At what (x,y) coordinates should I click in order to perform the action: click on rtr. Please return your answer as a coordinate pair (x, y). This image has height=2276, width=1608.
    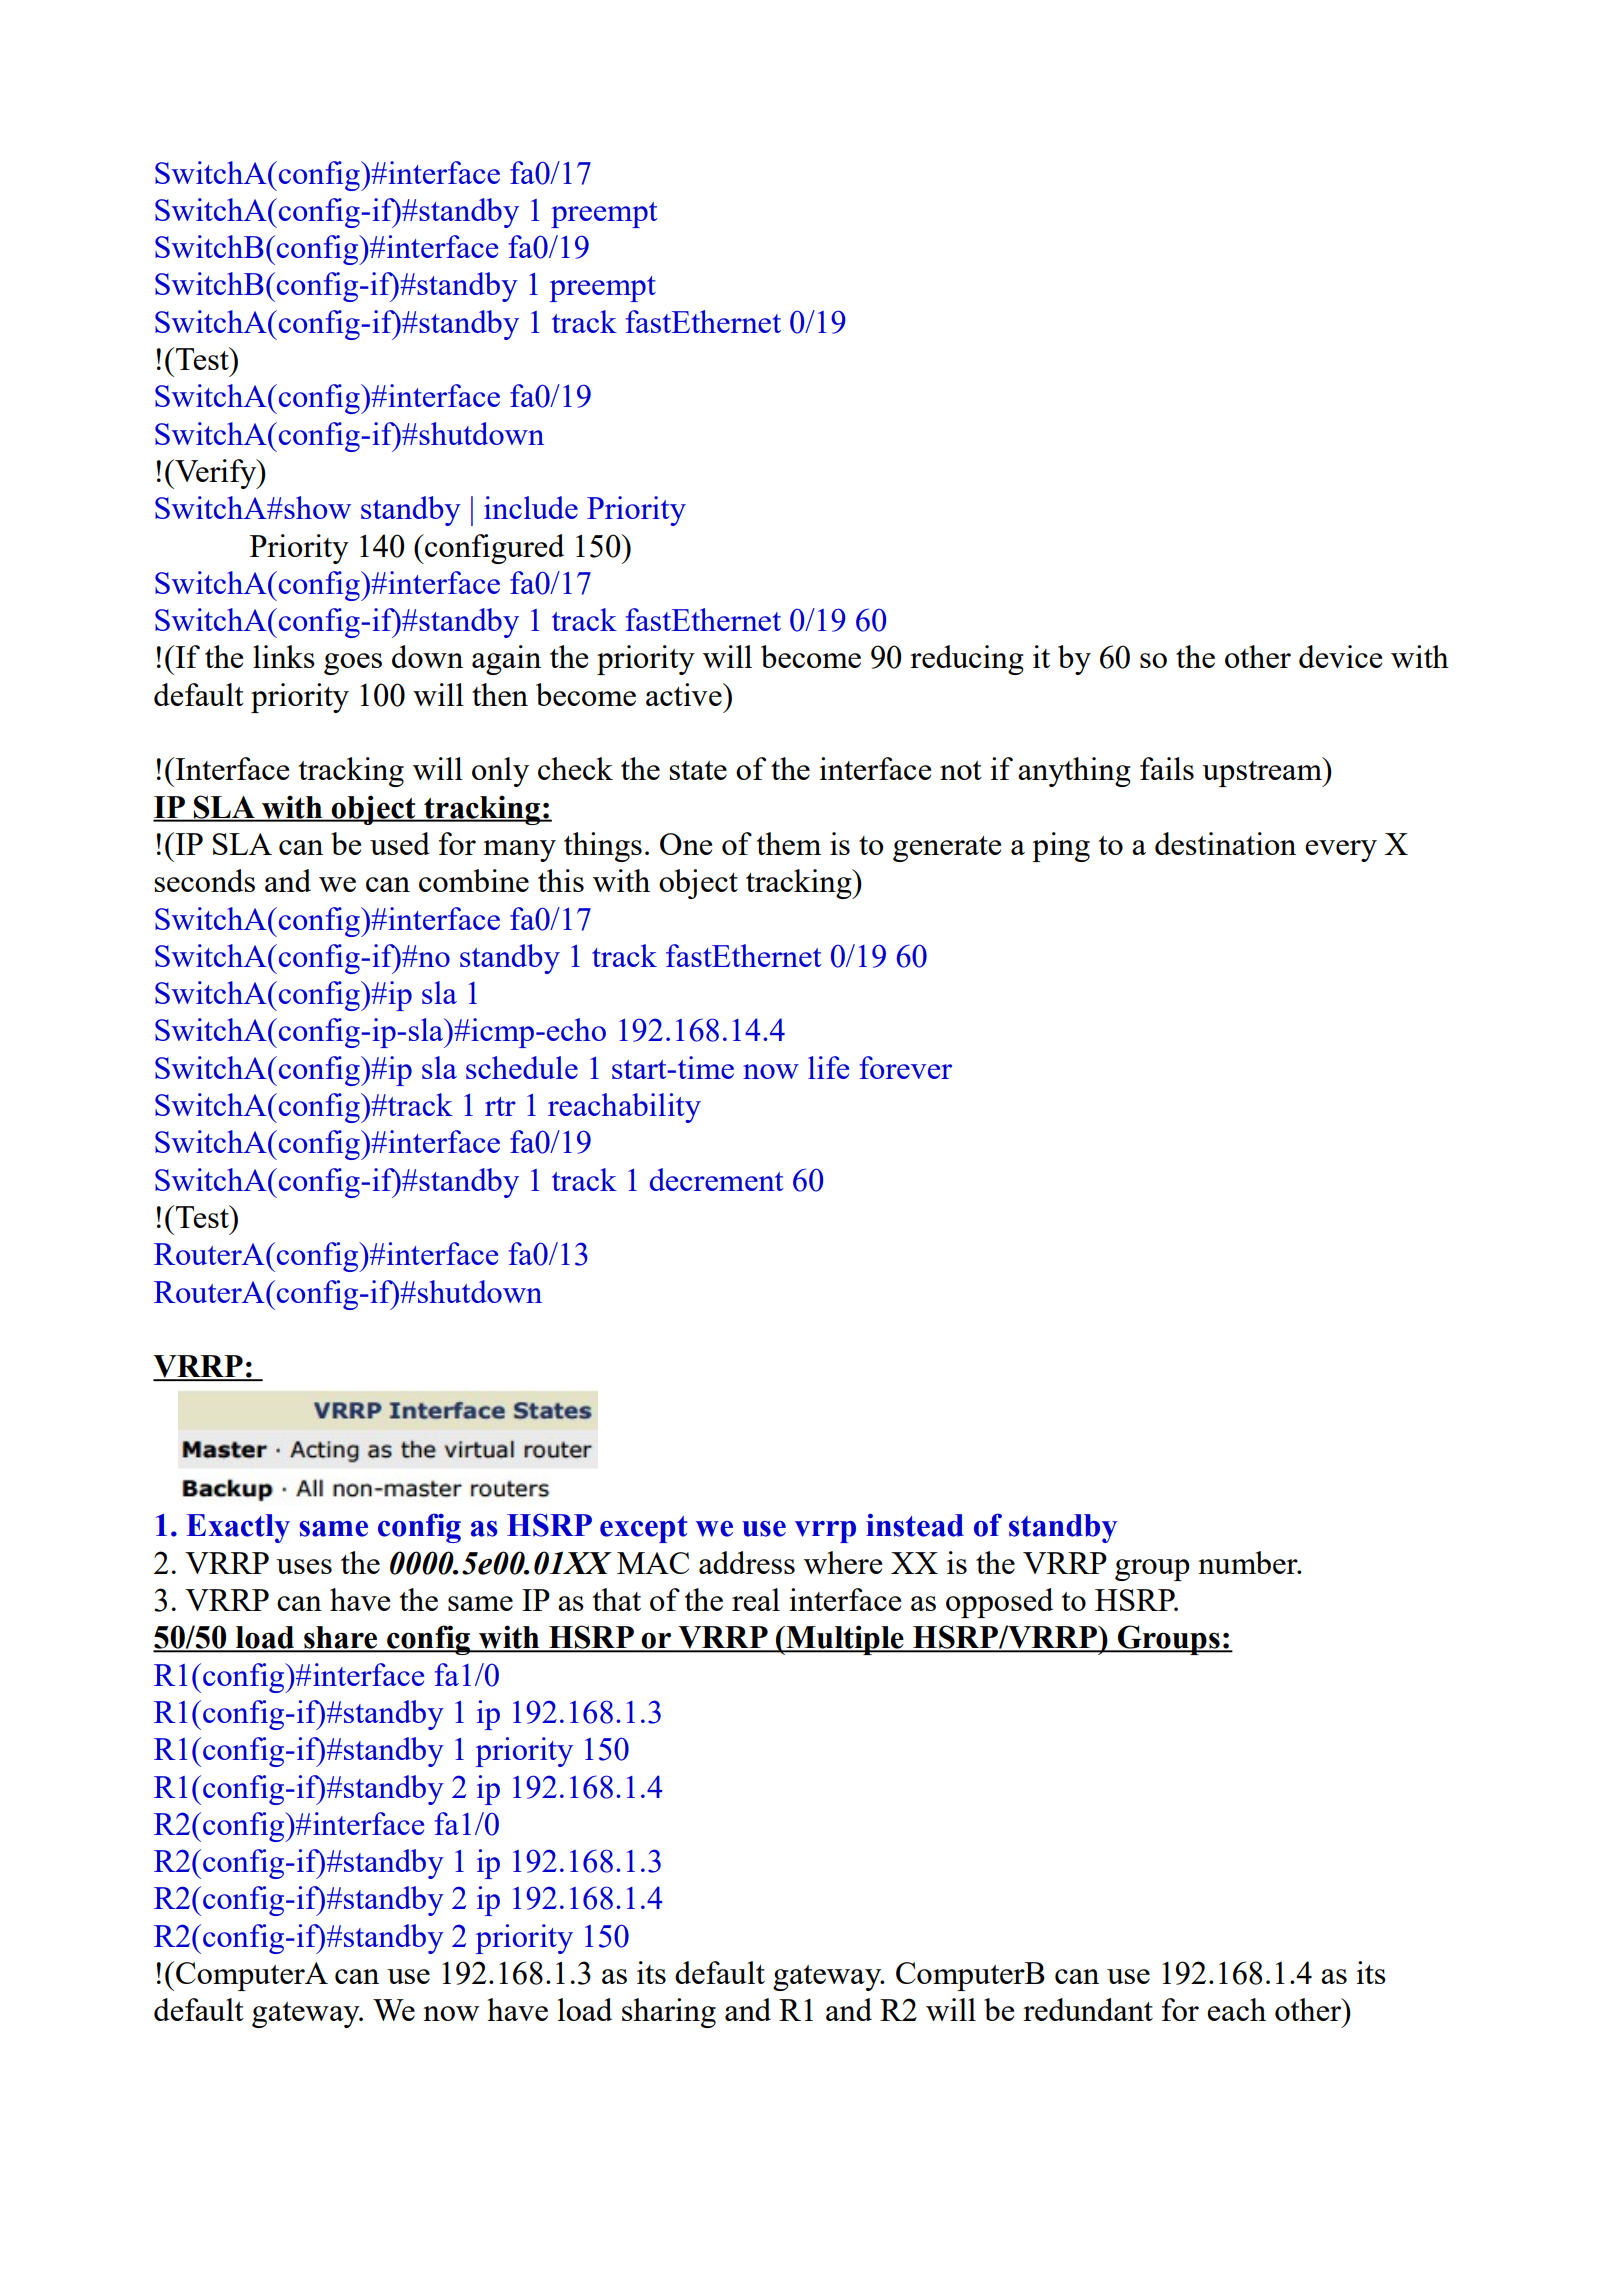
    Looking at the image, I should click on (500, 1106).
